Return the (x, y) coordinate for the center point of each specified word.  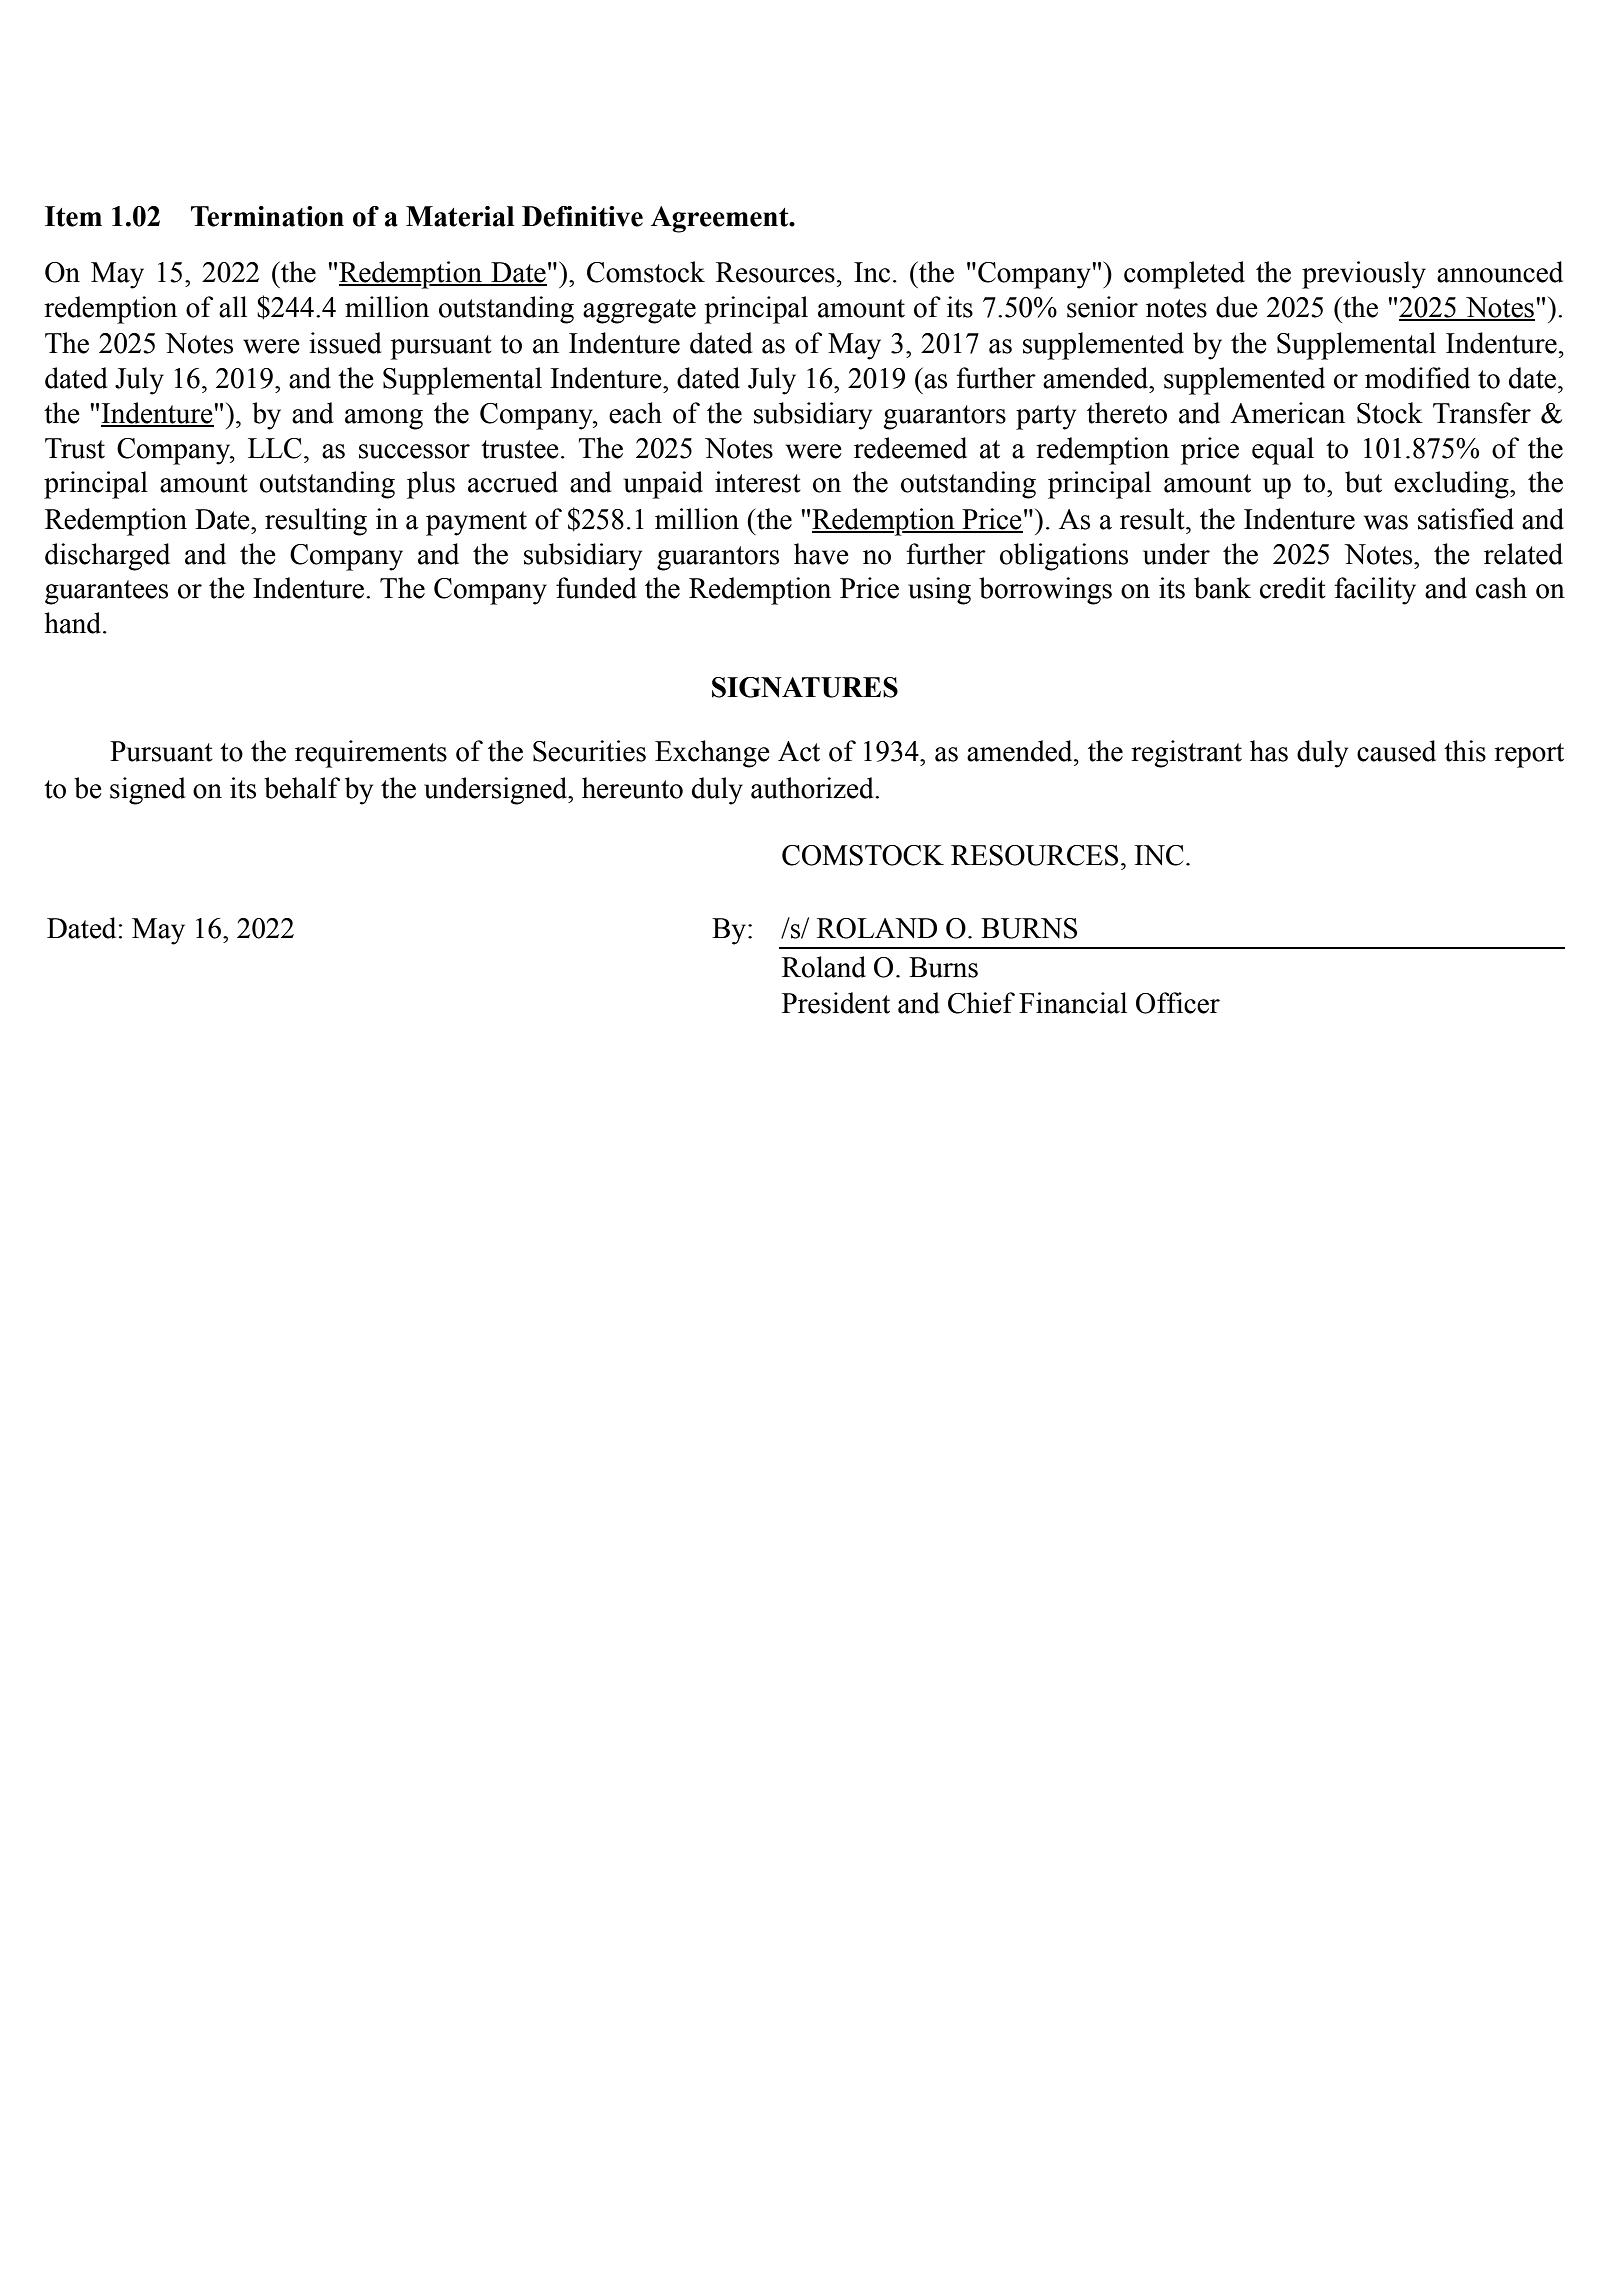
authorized (813, 788)
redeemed (910, 448)
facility (1375, 591)
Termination (267, 216)
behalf (302, 788)
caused (1396, 751)
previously (1364, 275)
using (939, 591)
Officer (1178, 1003)
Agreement (721, 219)
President (836, 1003)
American (1287, 413)
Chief (981, 1003)
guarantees (106, 592)
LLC (274, 448)
